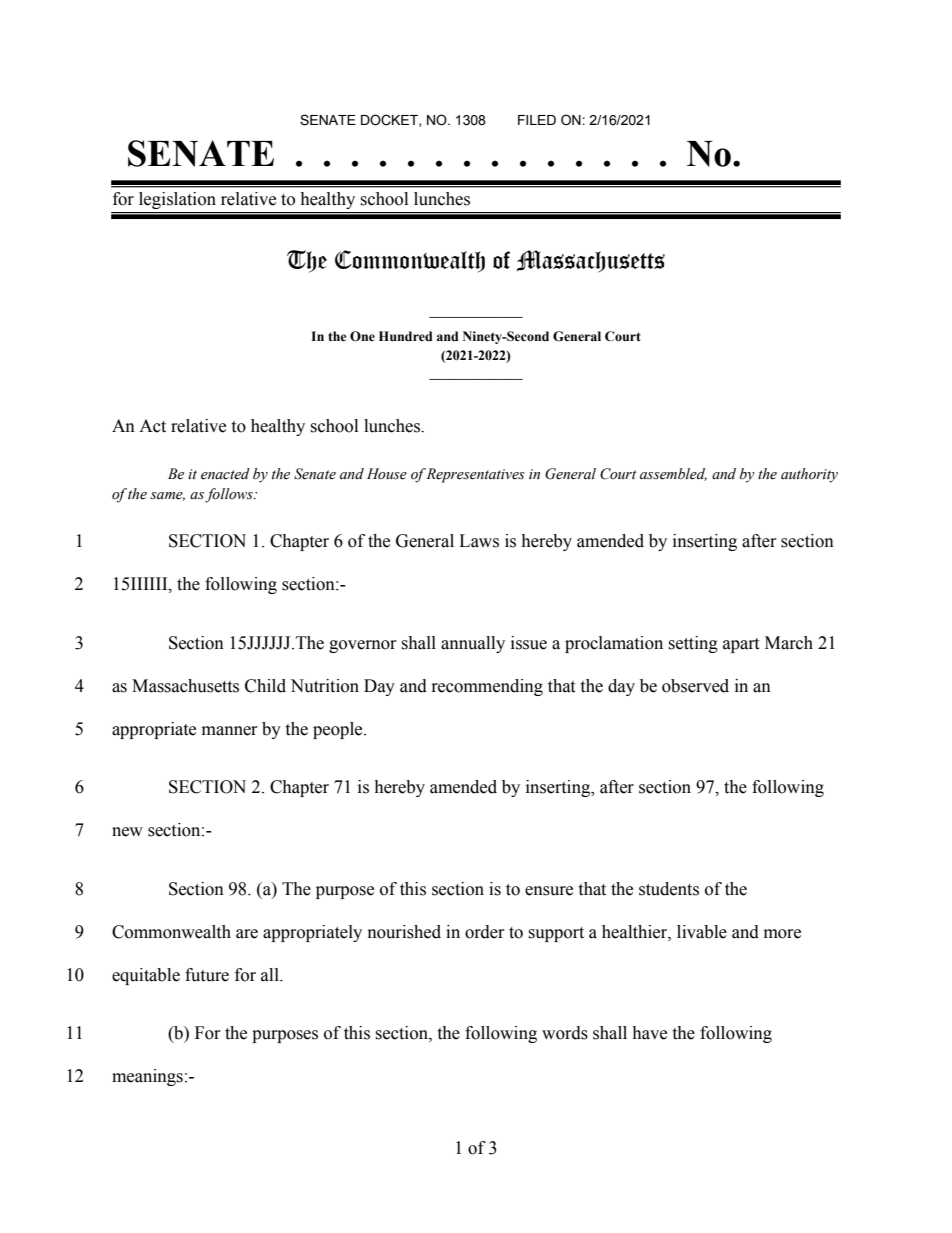 The width and height of the screenshot is (952, 1233). I want to click on manner, so click(230, 731).
